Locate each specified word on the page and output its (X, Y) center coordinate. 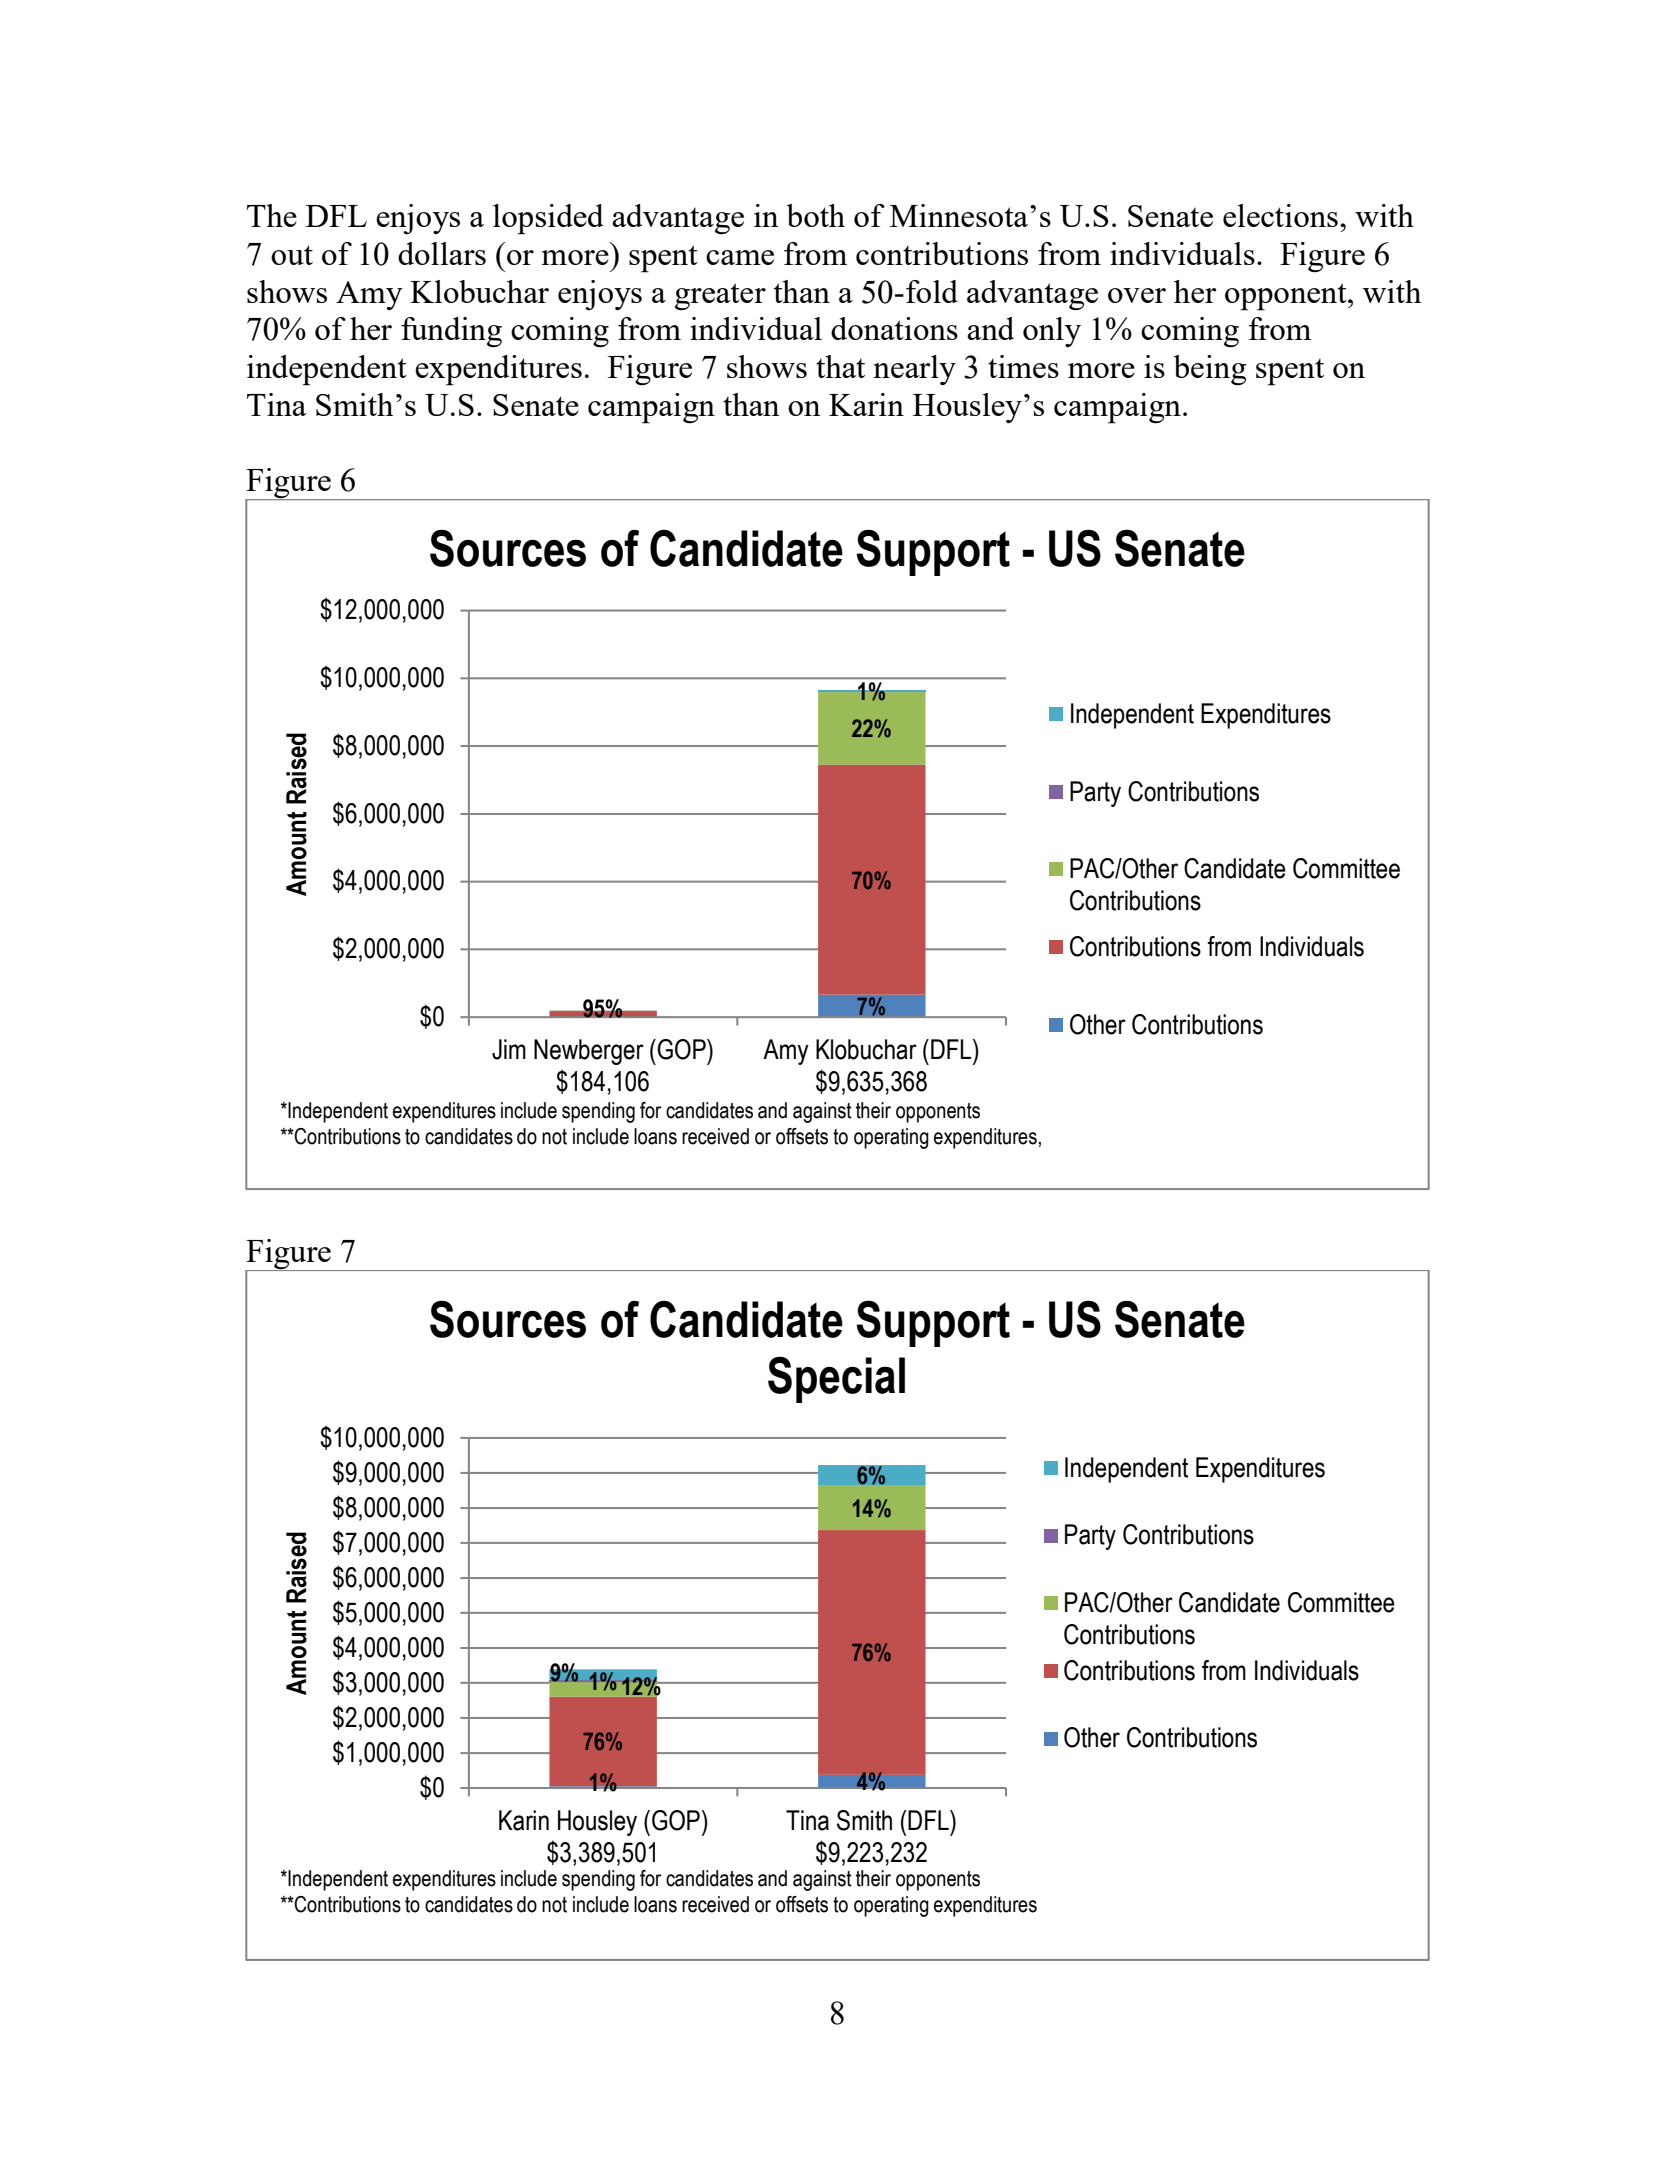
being (1210, 370)
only (1052, 332)
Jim (509, 1049)
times (1023, 366)
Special (836, 1379)
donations (894, 328)
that (840, 366)
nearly (914, 370)
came (740, 257)
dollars (442, 253)
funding (451, 332)
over (1137, 295)
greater (720, 297)
